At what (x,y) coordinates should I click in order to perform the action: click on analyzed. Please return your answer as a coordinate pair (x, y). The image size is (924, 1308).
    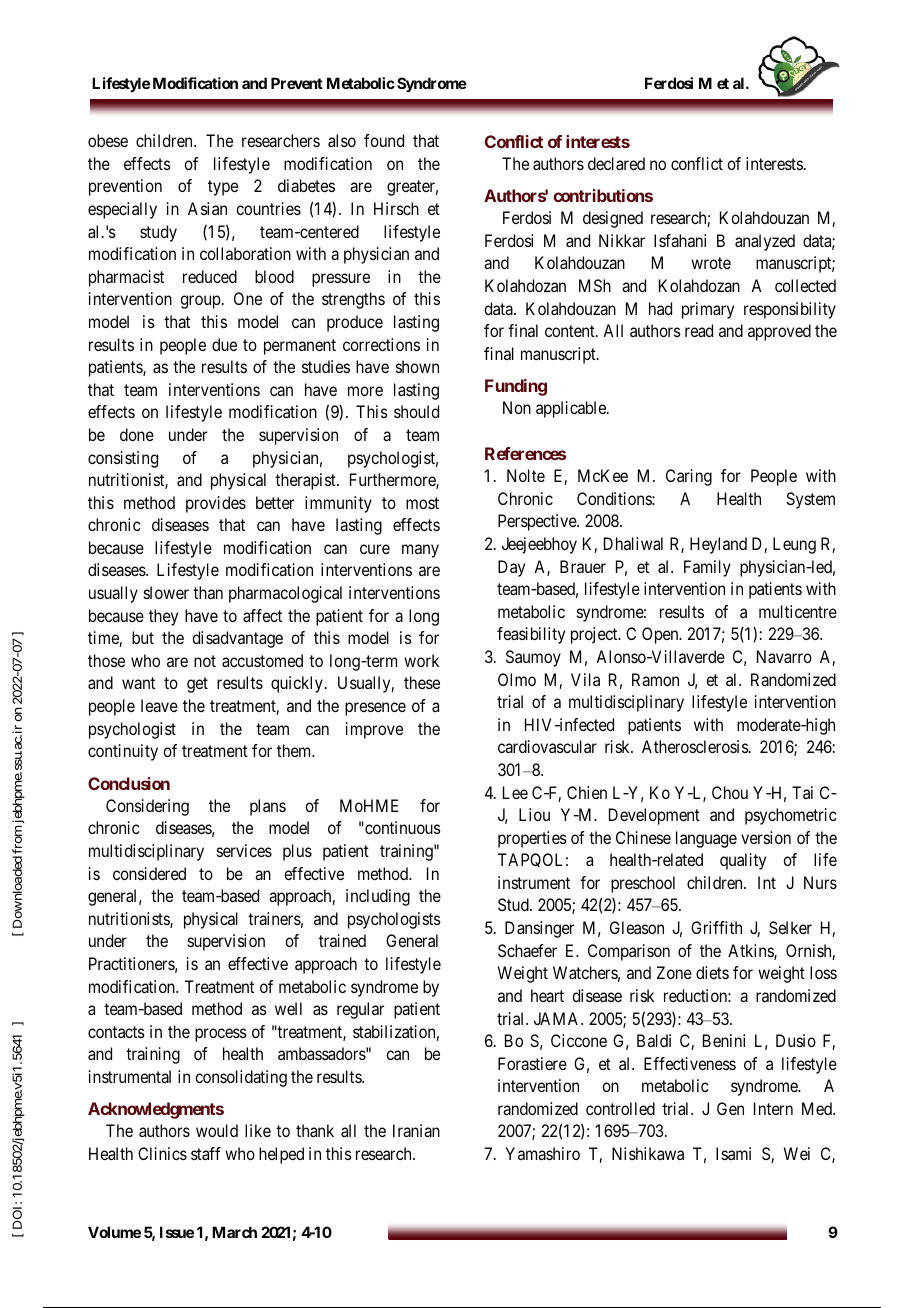
    Looking at the image, I should click on (765, 242).
